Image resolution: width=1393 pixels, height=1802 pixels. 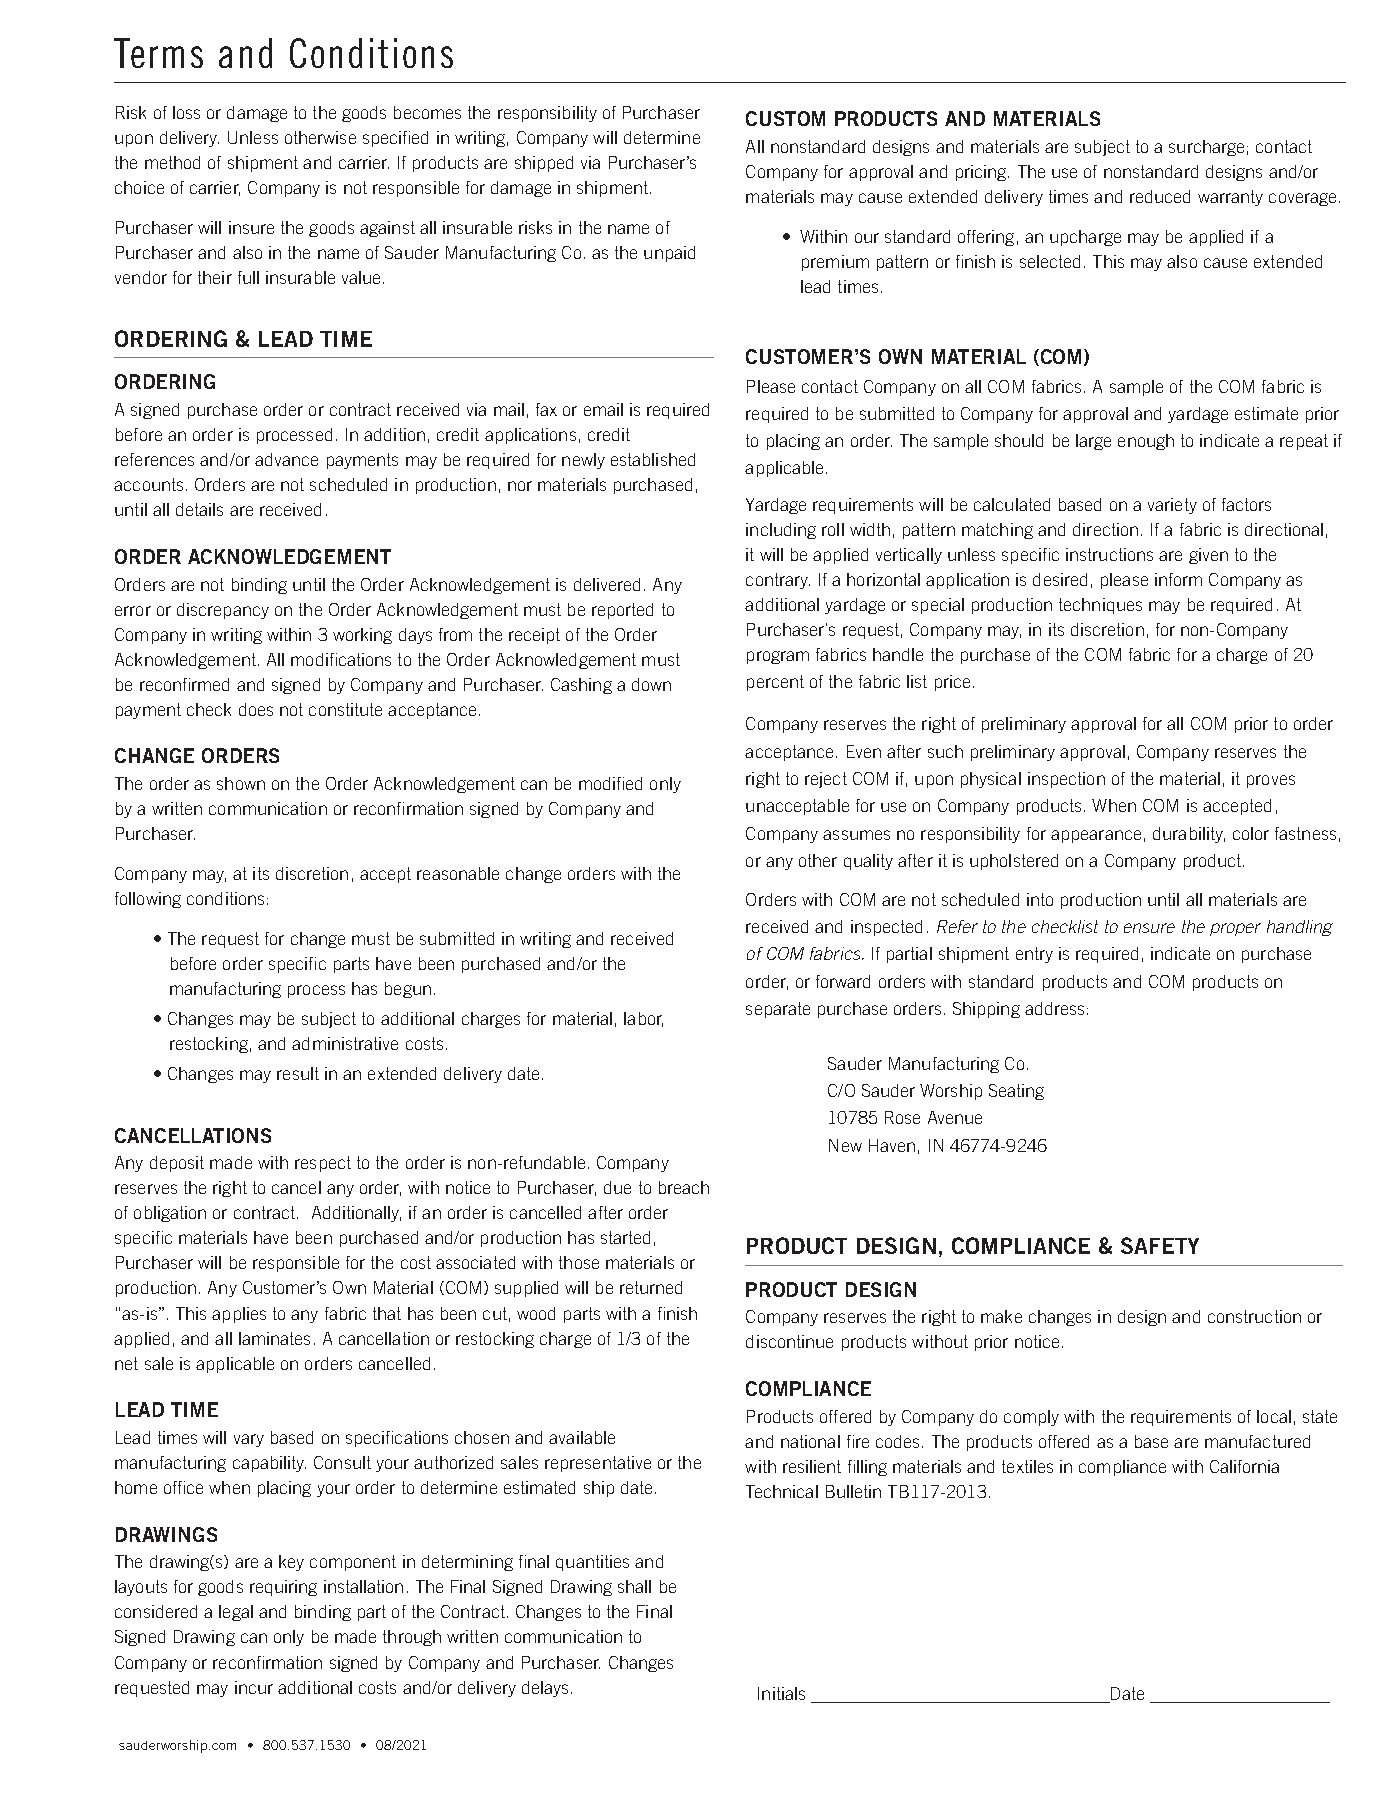 I want to click on variety, so click(x=1172, y=506).
